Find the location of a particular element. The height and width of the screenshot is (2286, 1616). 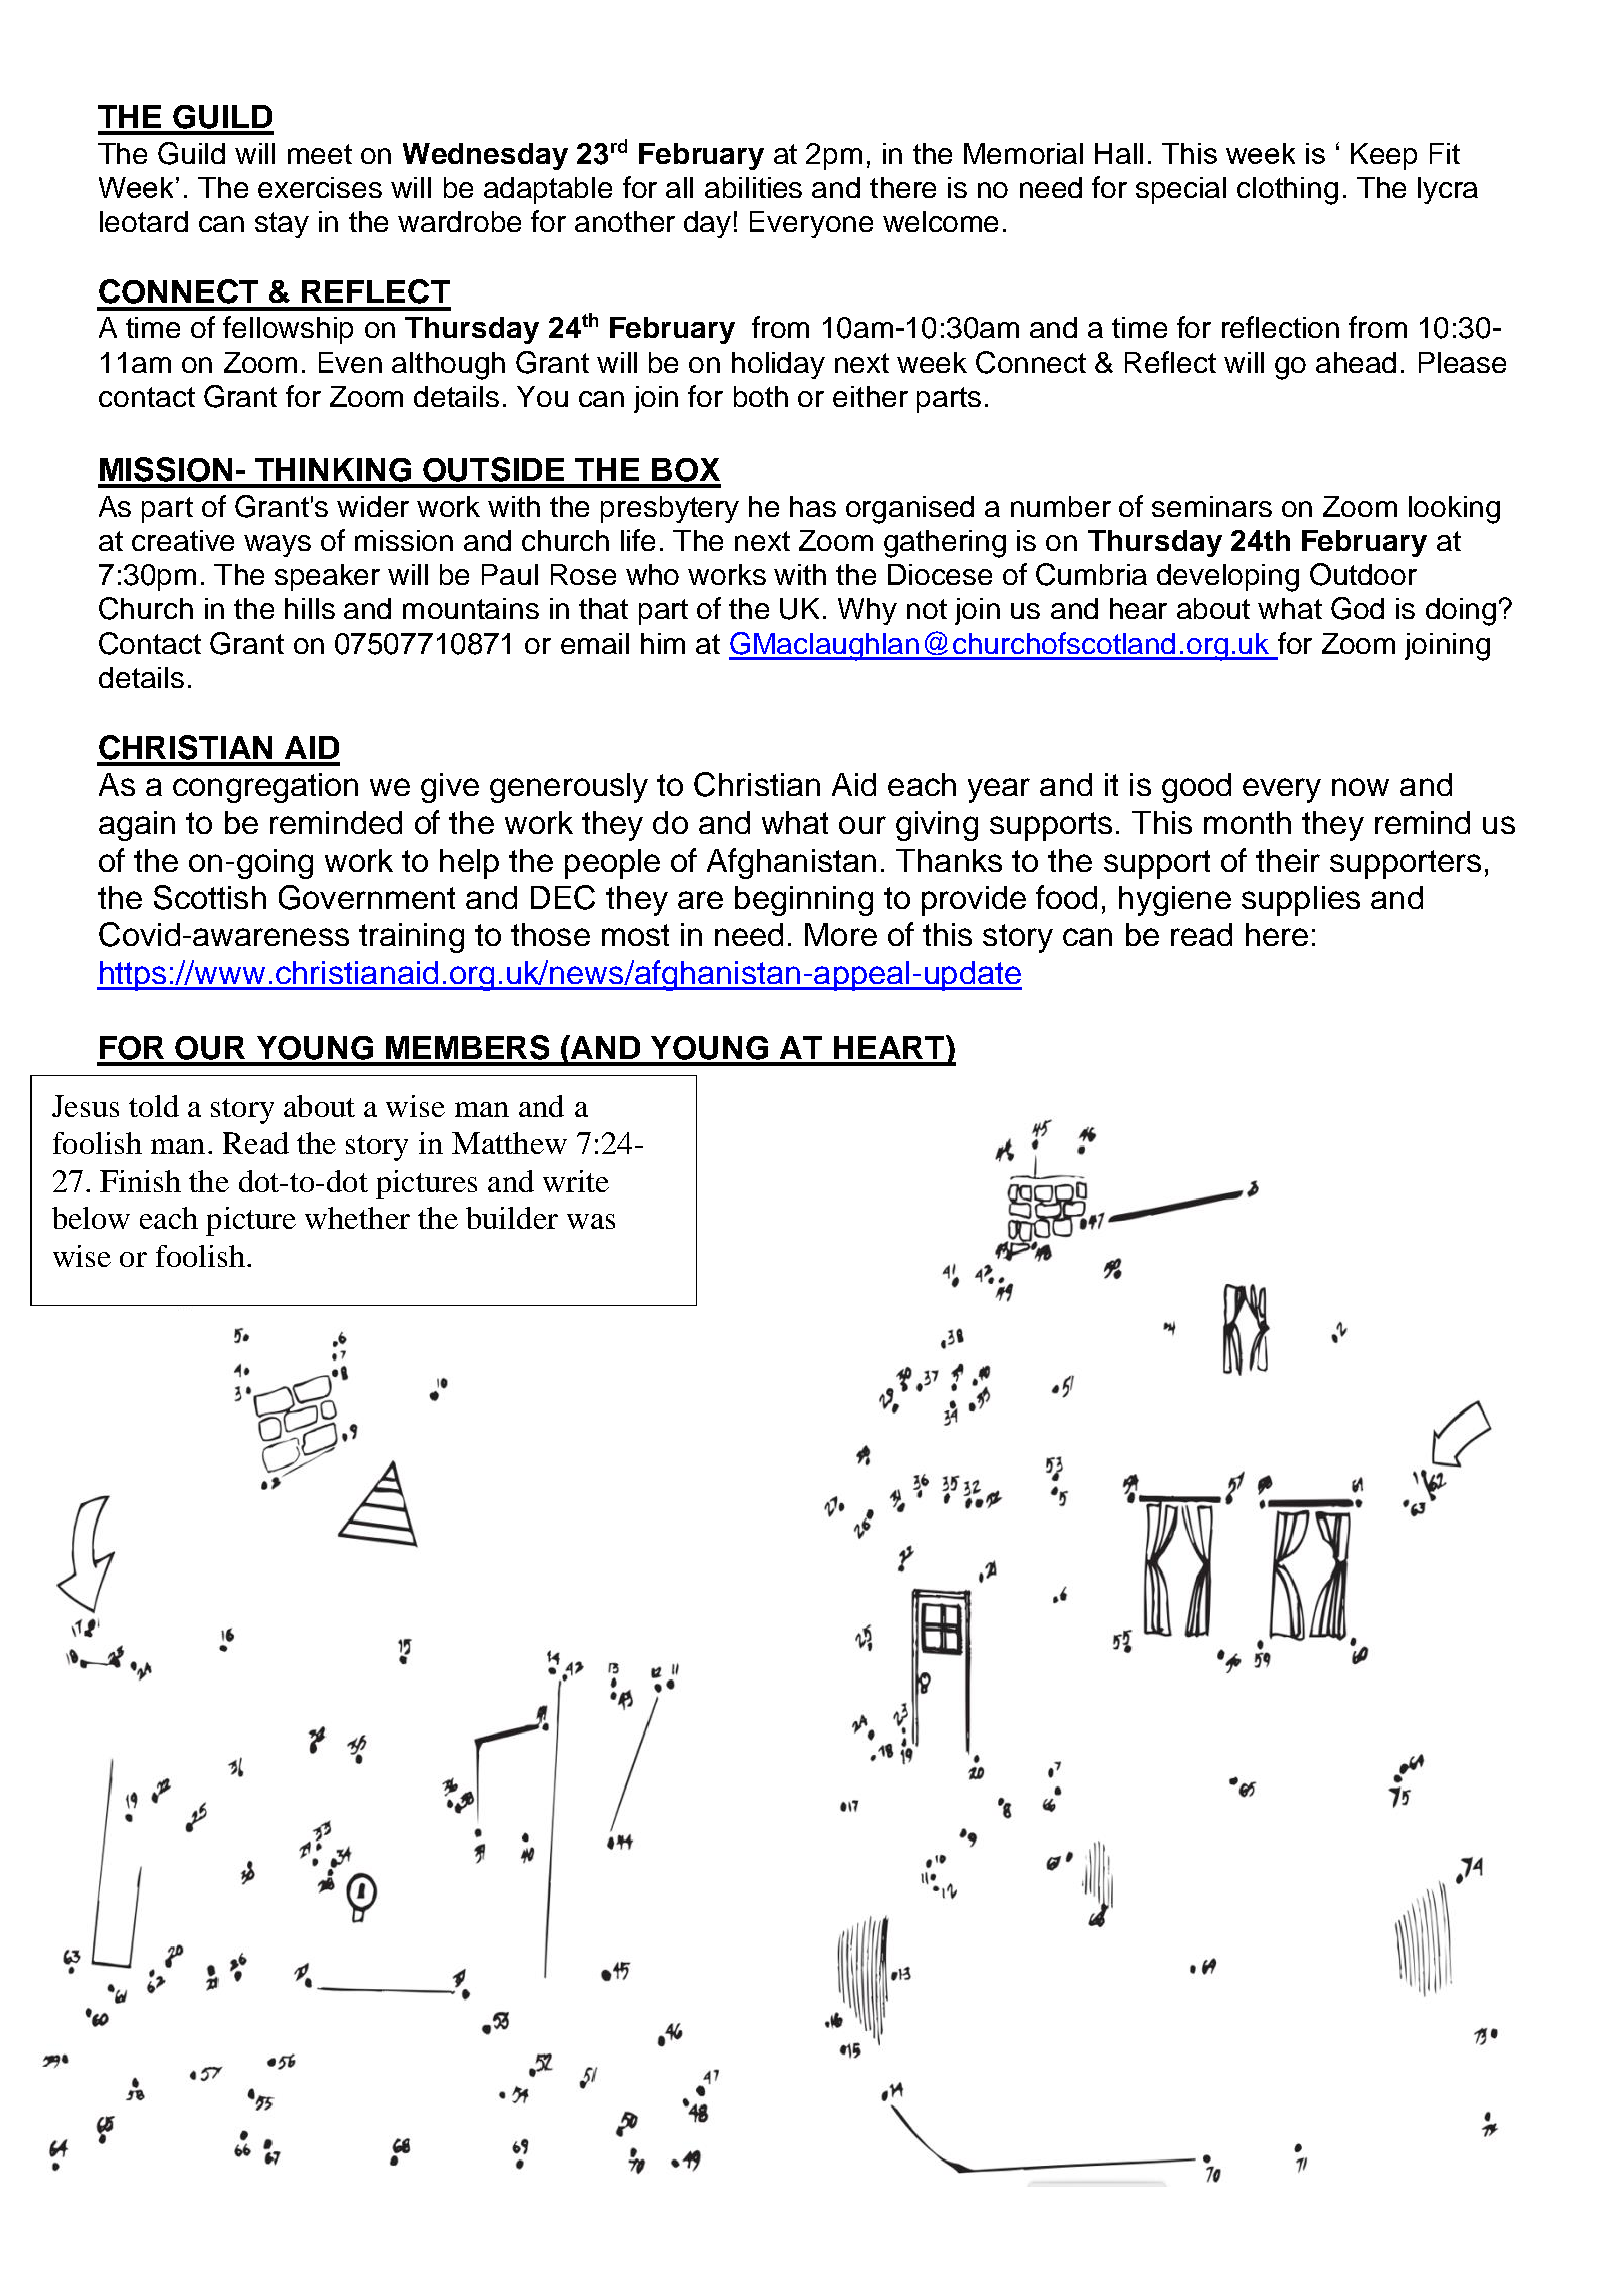

was is located at coordinates (591, 1221).
